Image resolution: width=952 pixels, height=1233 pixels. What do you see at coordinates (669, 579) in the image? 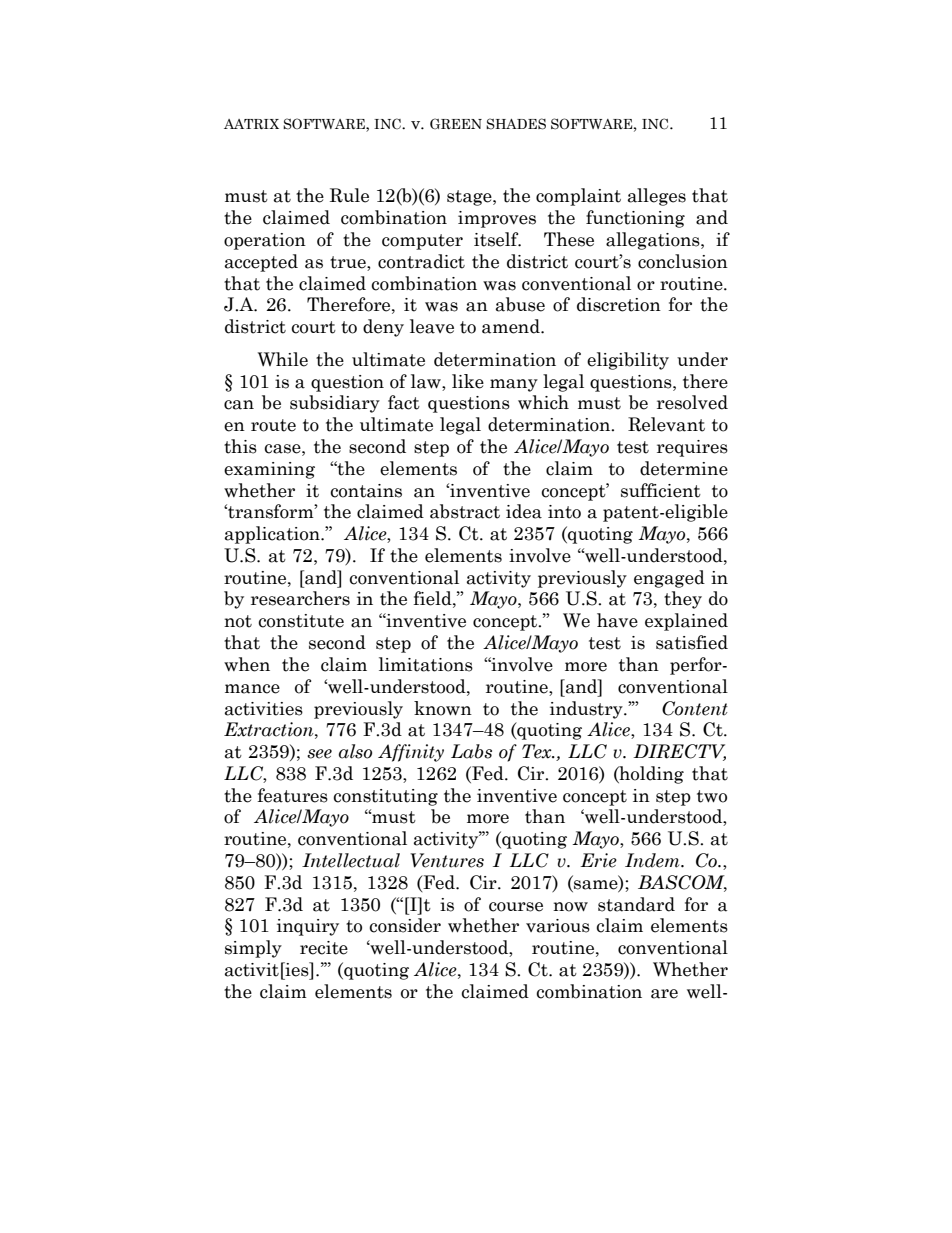
I see `engaged` at bounding box center [669, 579].
